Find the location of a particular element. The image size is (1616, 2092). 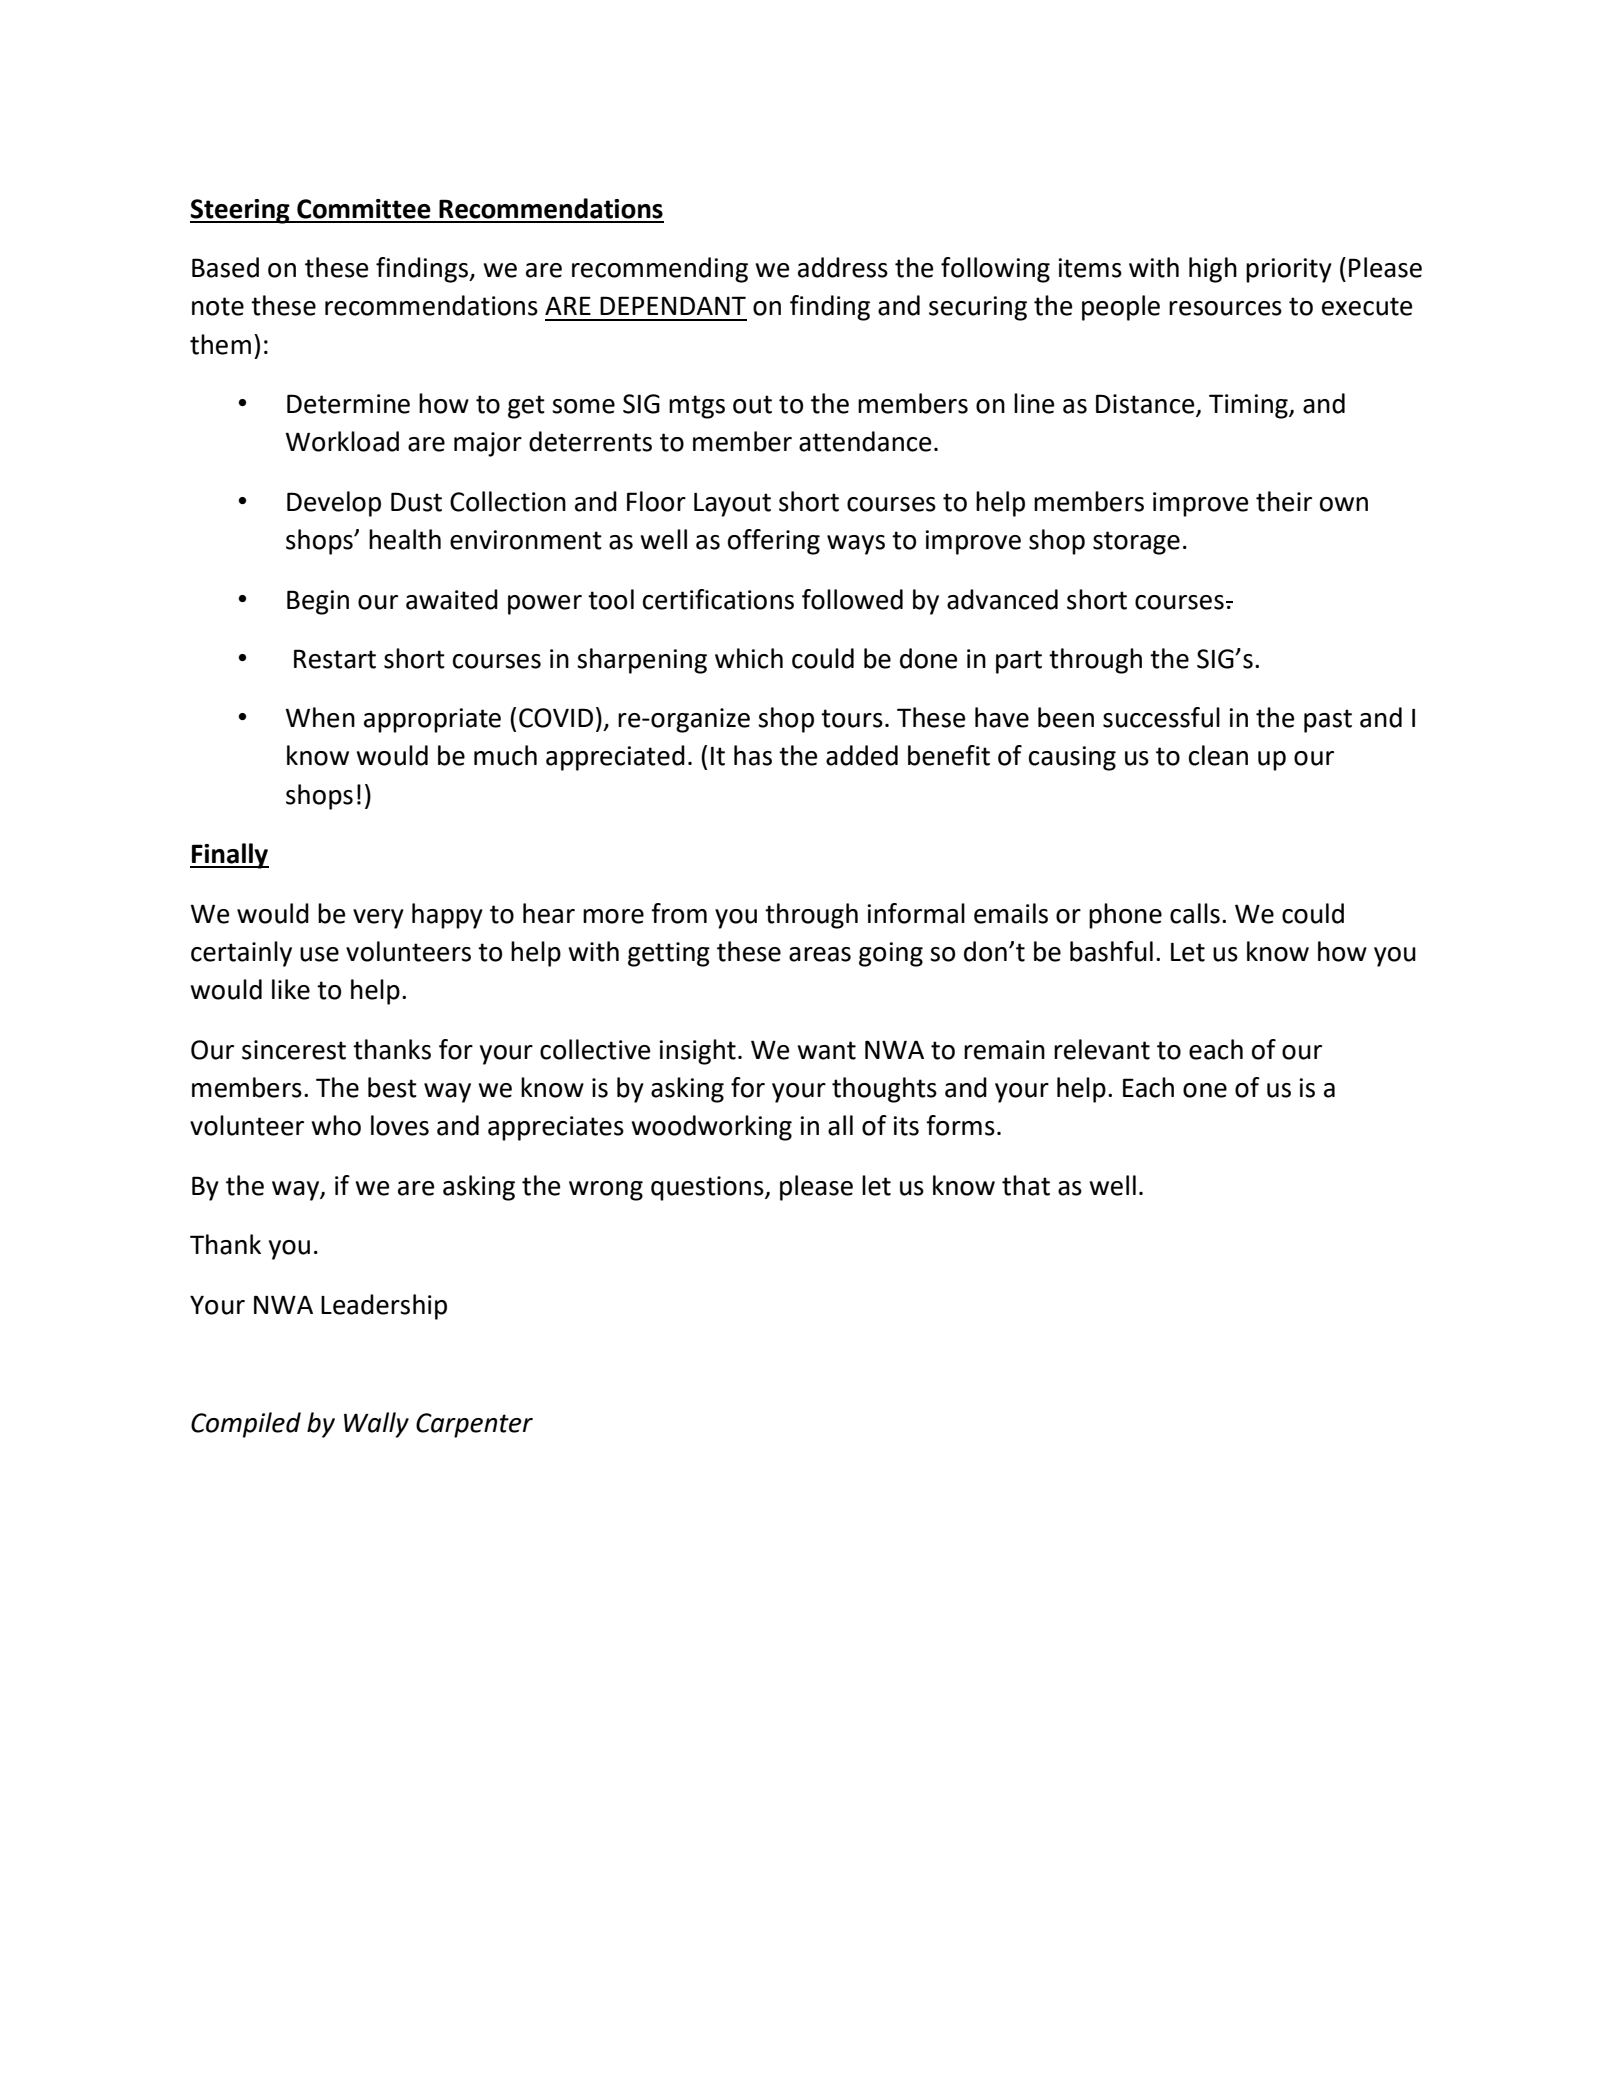

Finally is located at coordinates (229, 856).
